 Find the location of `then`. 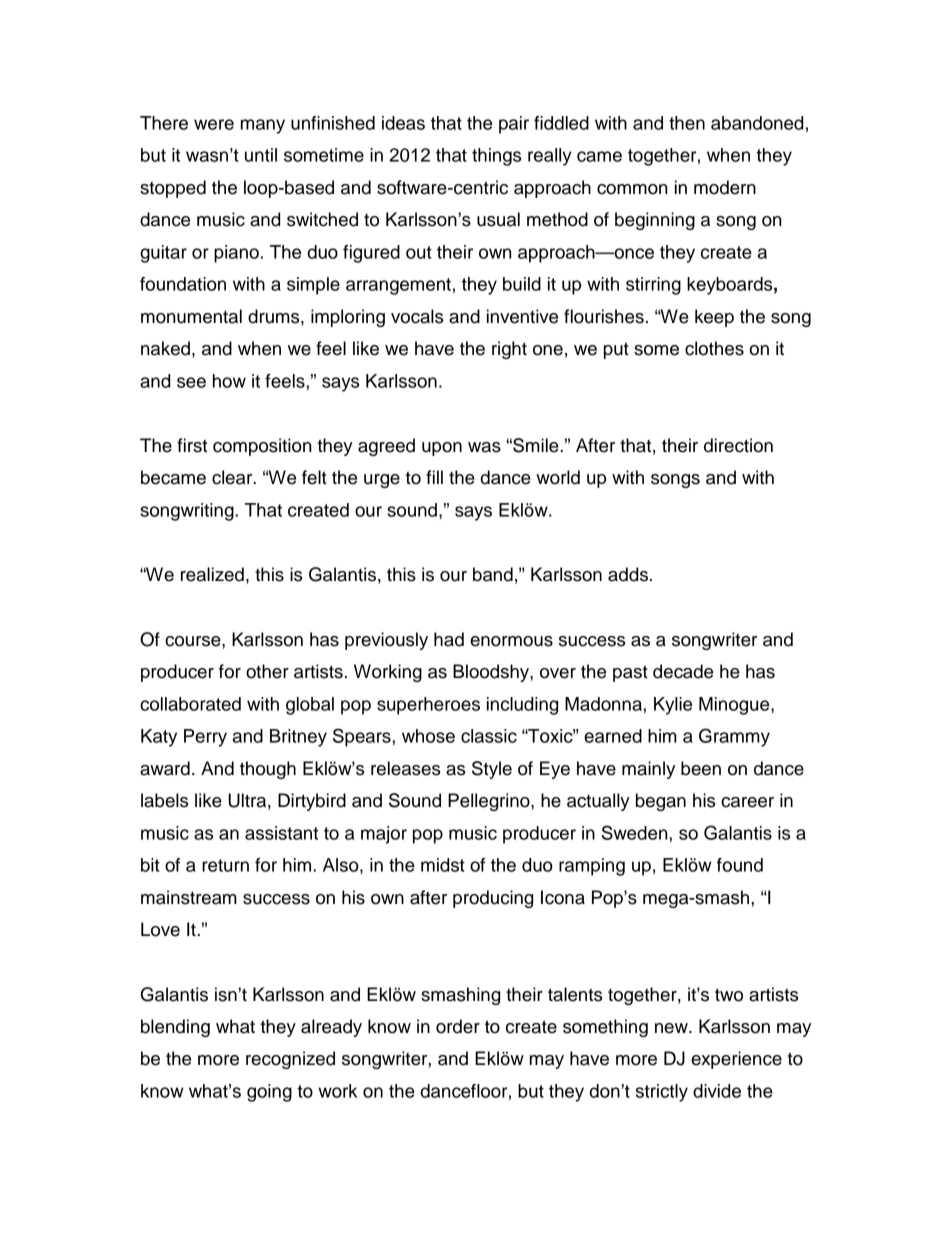

then is located at coordinates (687, 123).
